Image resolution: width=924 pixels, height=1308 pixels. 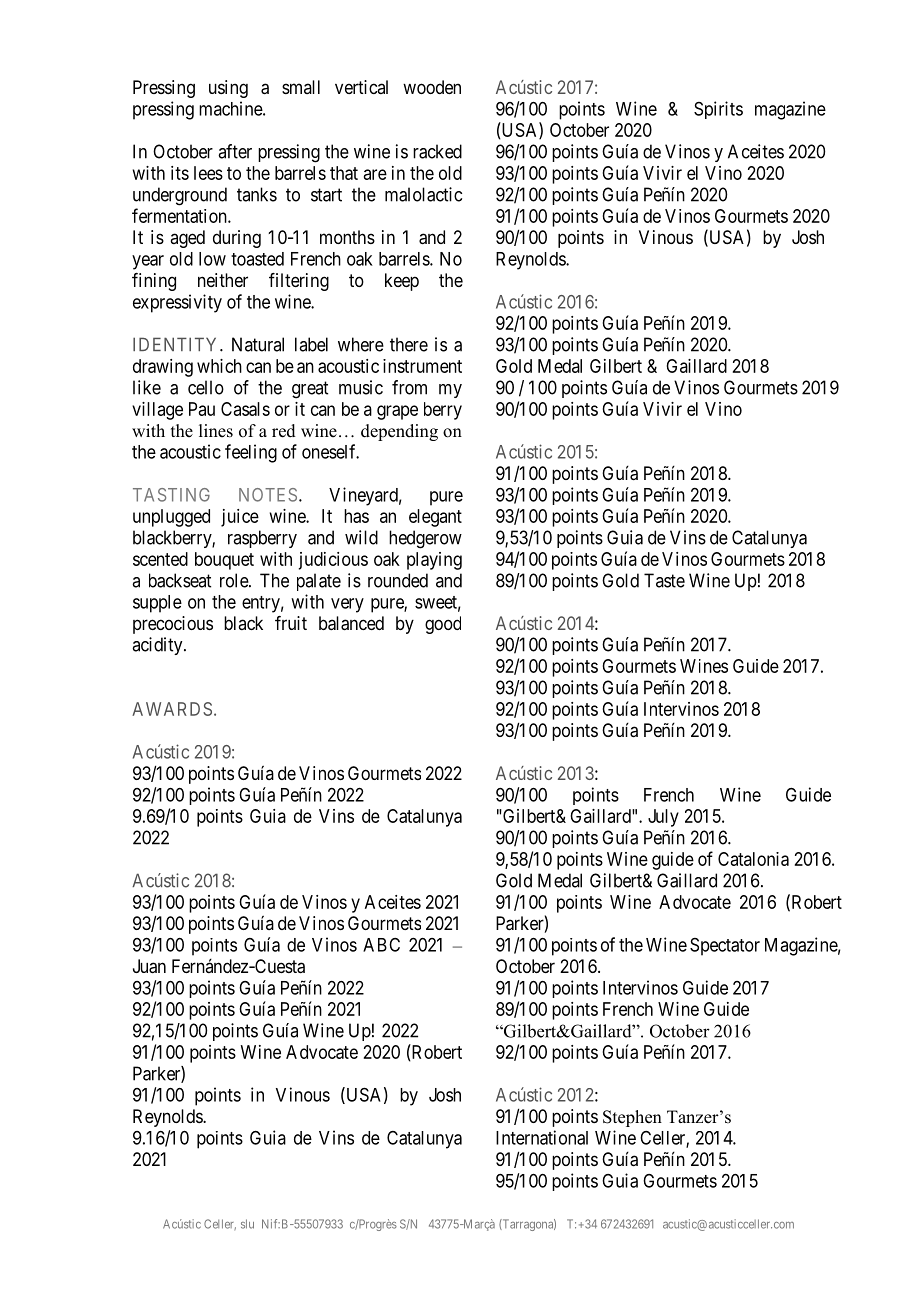 What do you see at coordinates (664, 580) in the screenshot?
I see `Taste` at bounding box center [664, 580].
